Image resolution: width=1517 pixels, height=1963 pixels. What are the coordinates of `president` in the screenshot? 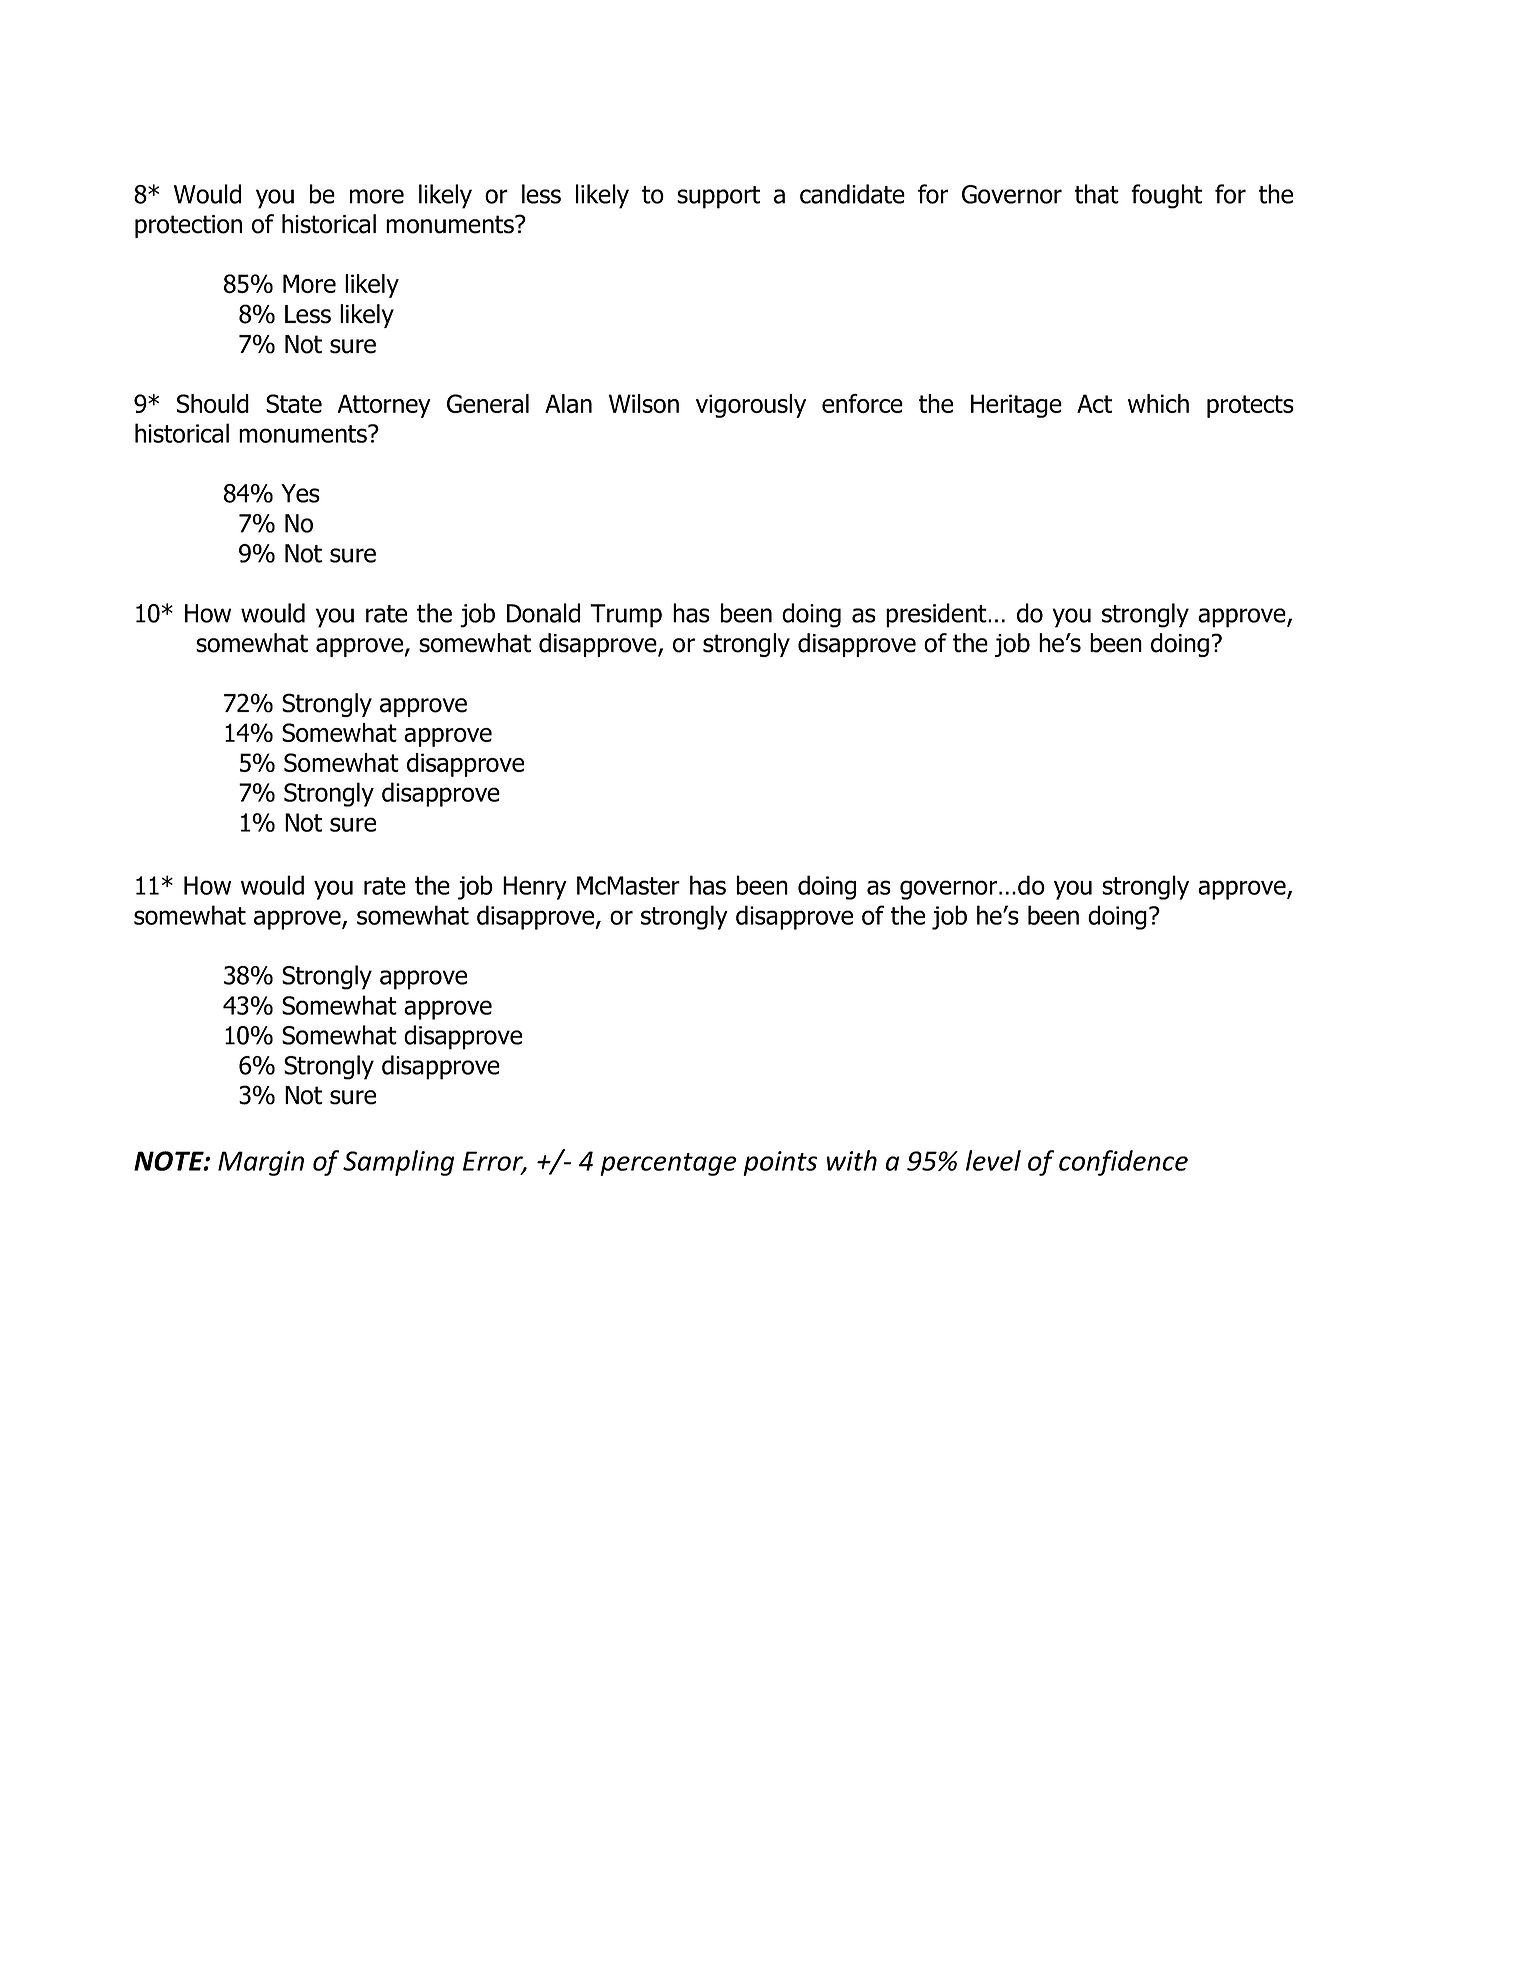 It's located at (937, 615).
